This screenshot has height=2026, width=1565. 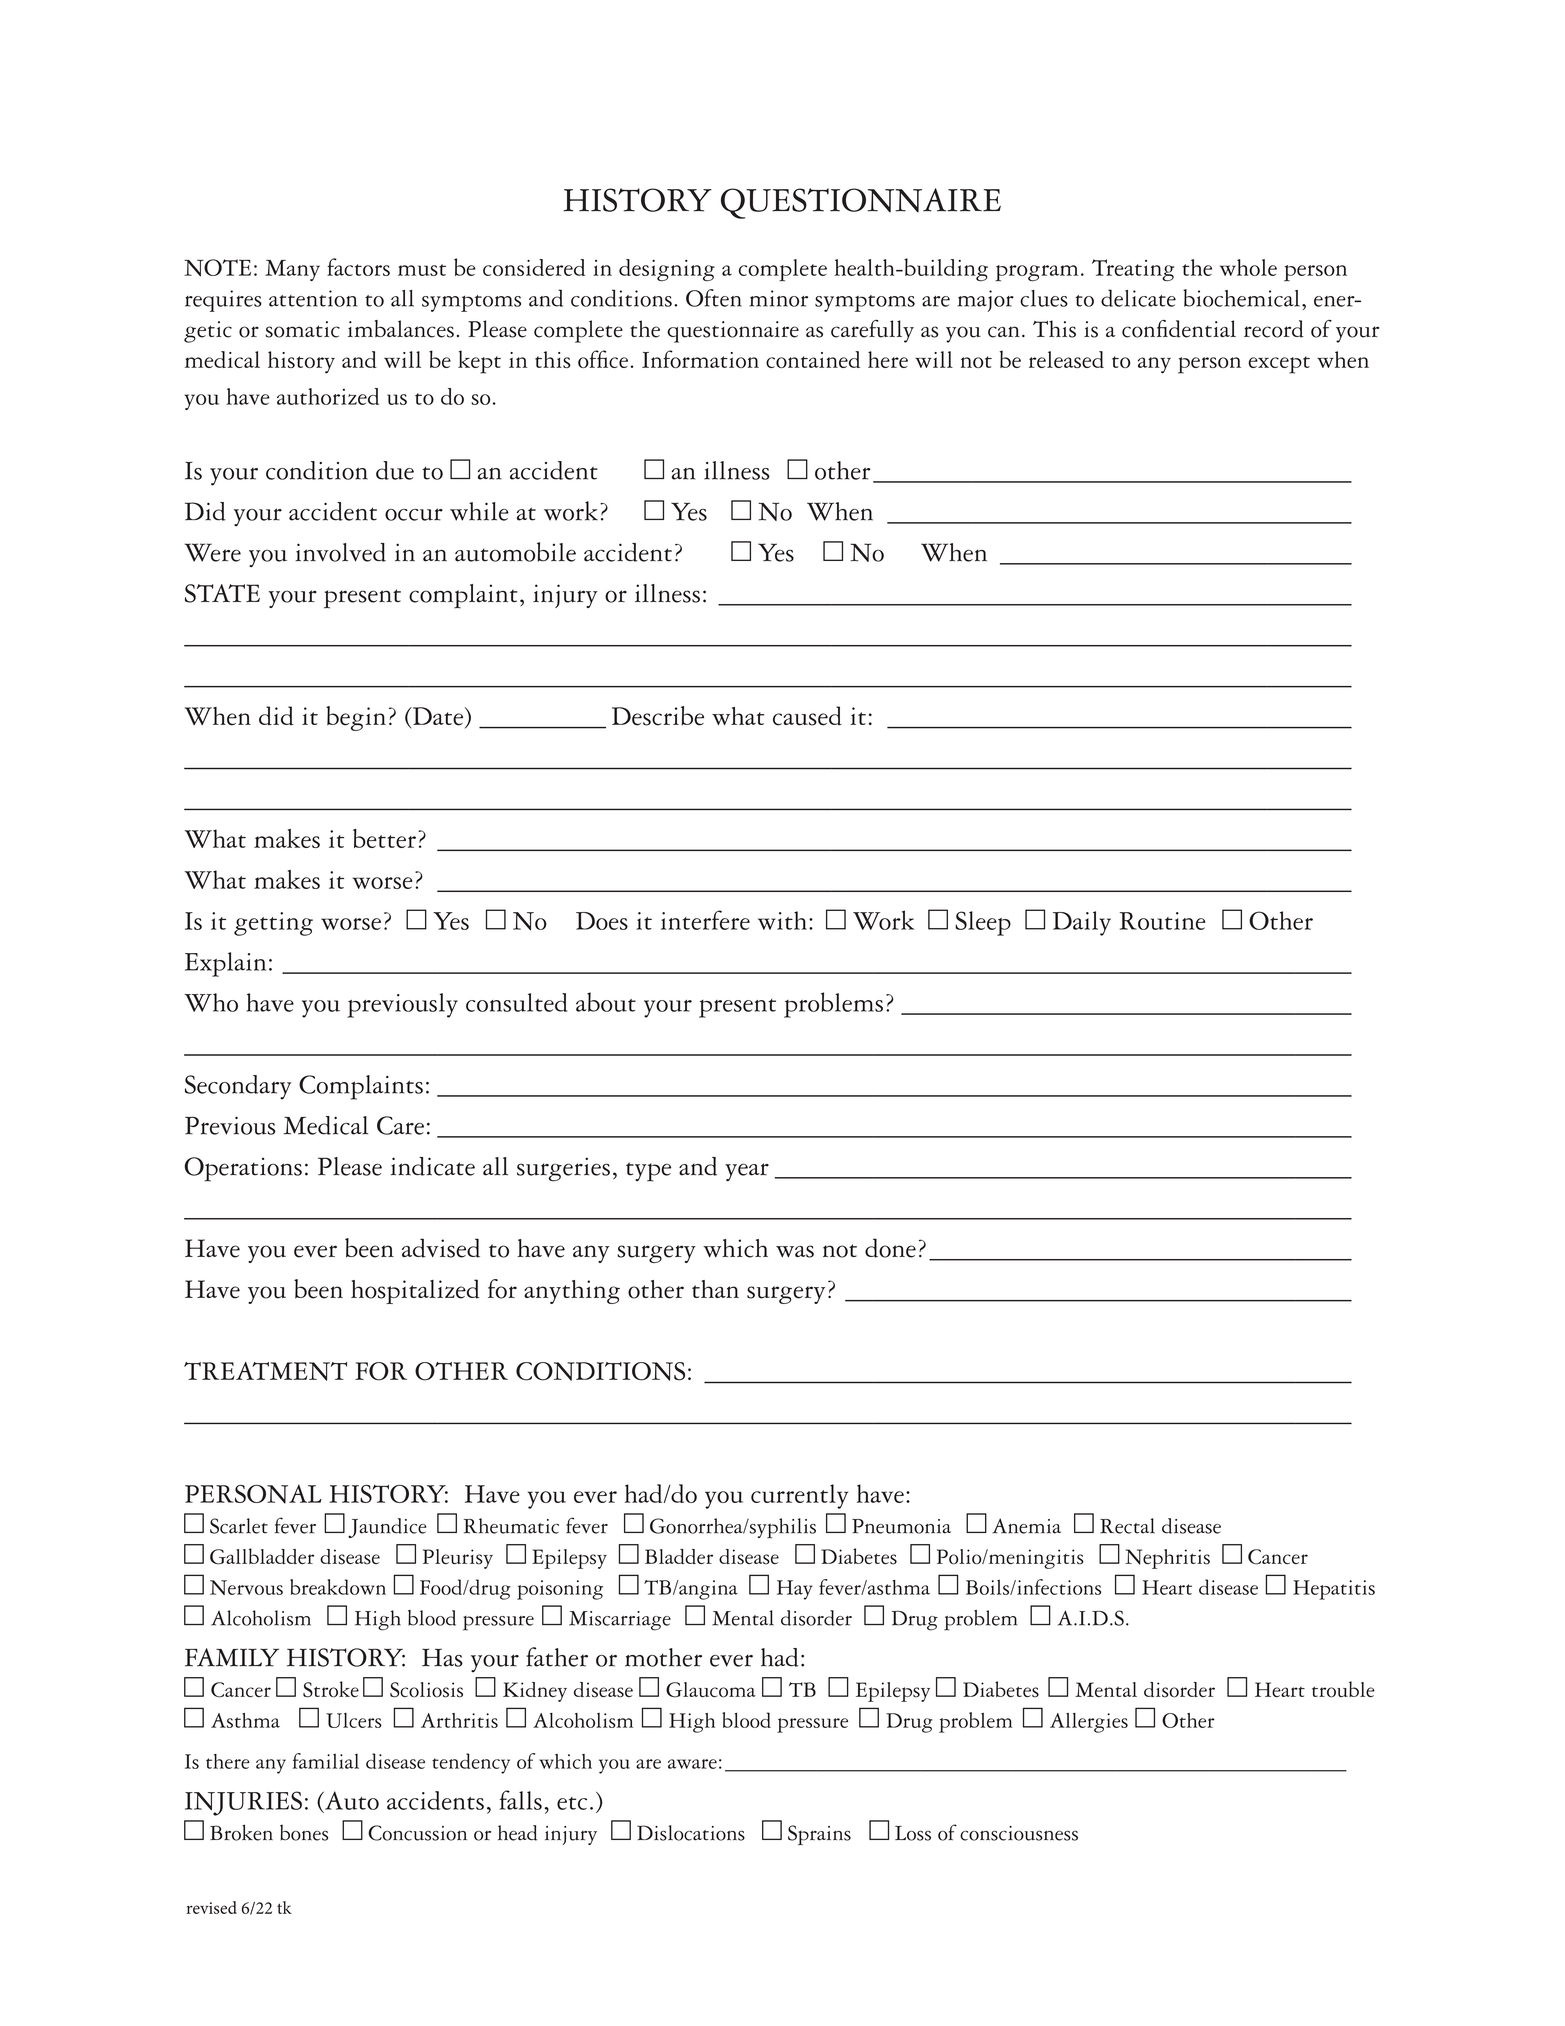 I want to click on consciousness, so click(x=1019, y=1833).
